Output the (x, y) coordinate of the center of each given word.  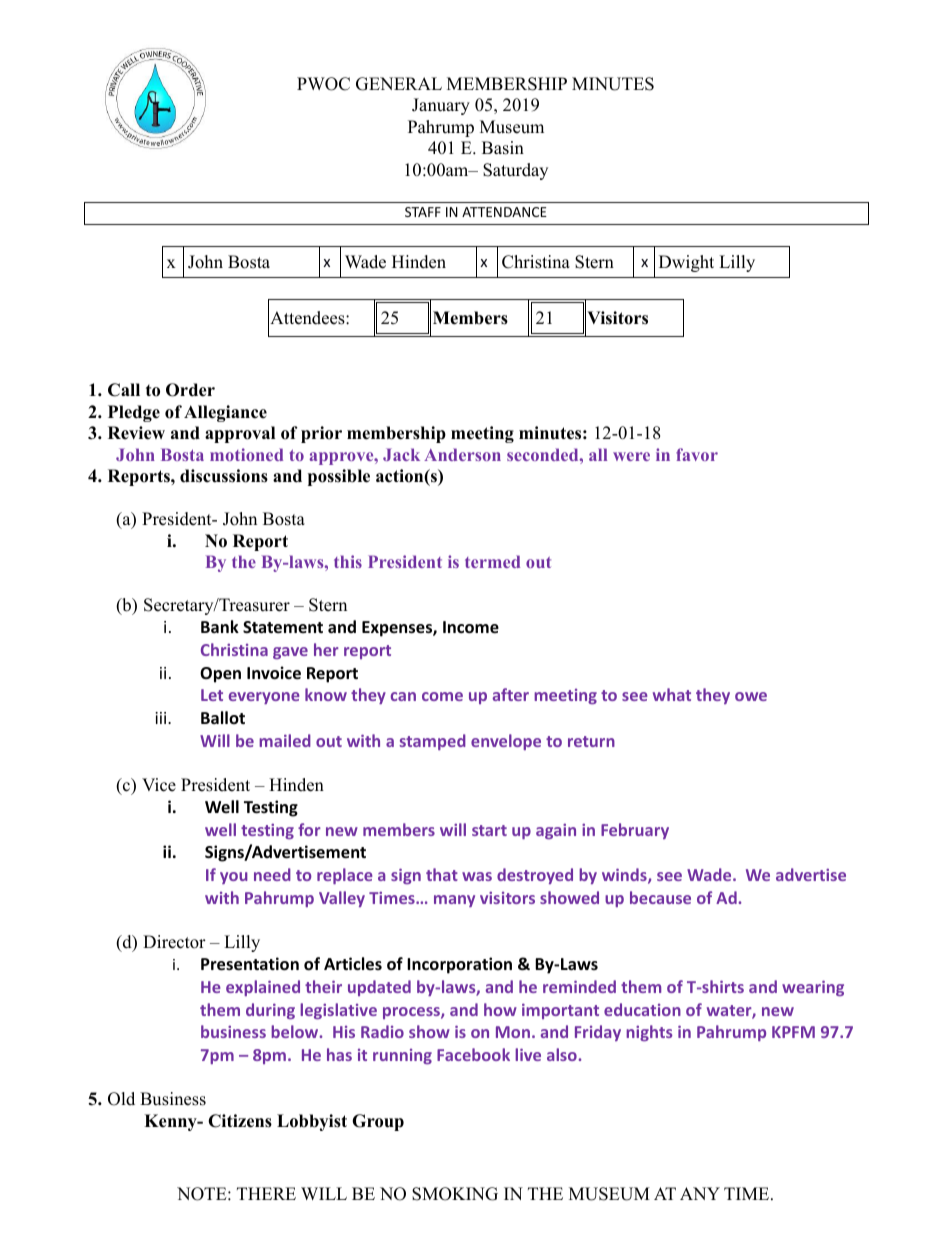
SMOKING (455, 1194)
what (672, 694)
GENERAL (399, 84)
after (510, 694)
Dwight (686, 263)
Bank (220, 626)
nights (649, 1033)
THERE (266, 1193)
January (441, 106)
